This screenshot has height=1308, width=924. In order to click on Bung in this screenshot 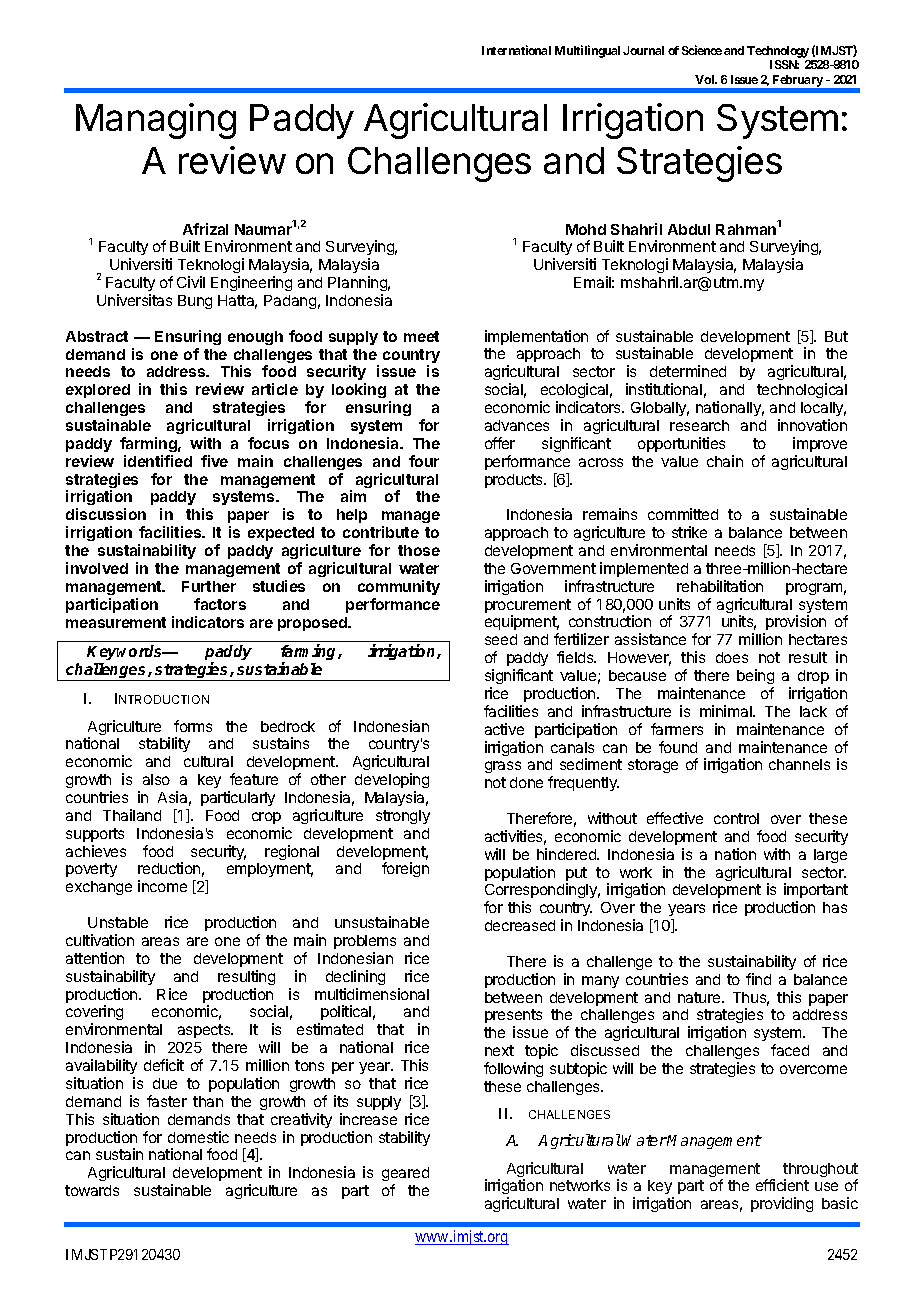, I will do `click(195, 302)`.
